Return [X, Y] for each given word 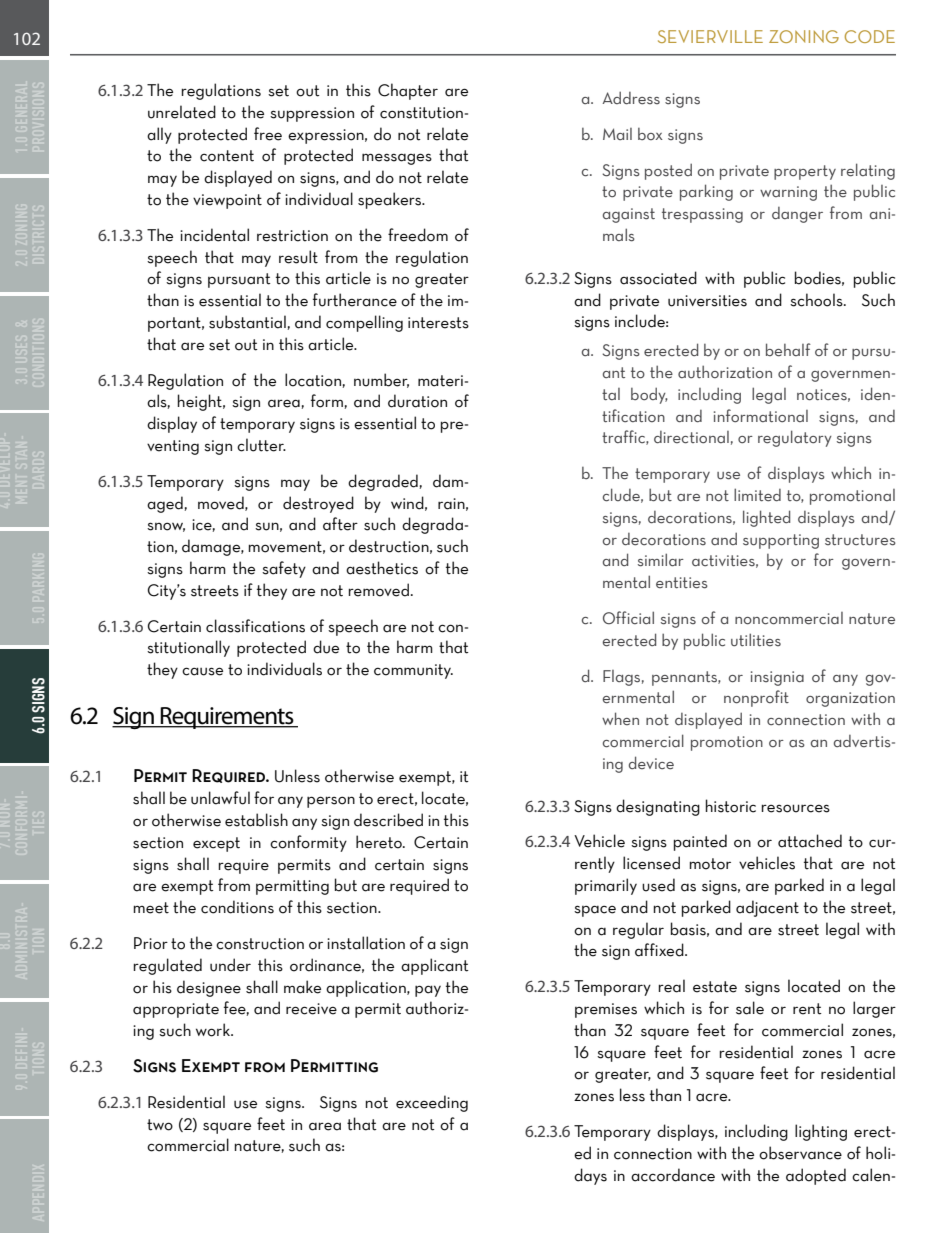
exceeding [432, 1103]
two [160, 1125]
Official [628, 617]
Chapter [408, 91]
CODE [870, 36]
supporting [781, 541]
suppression [312, 114]
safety [284, 569]
